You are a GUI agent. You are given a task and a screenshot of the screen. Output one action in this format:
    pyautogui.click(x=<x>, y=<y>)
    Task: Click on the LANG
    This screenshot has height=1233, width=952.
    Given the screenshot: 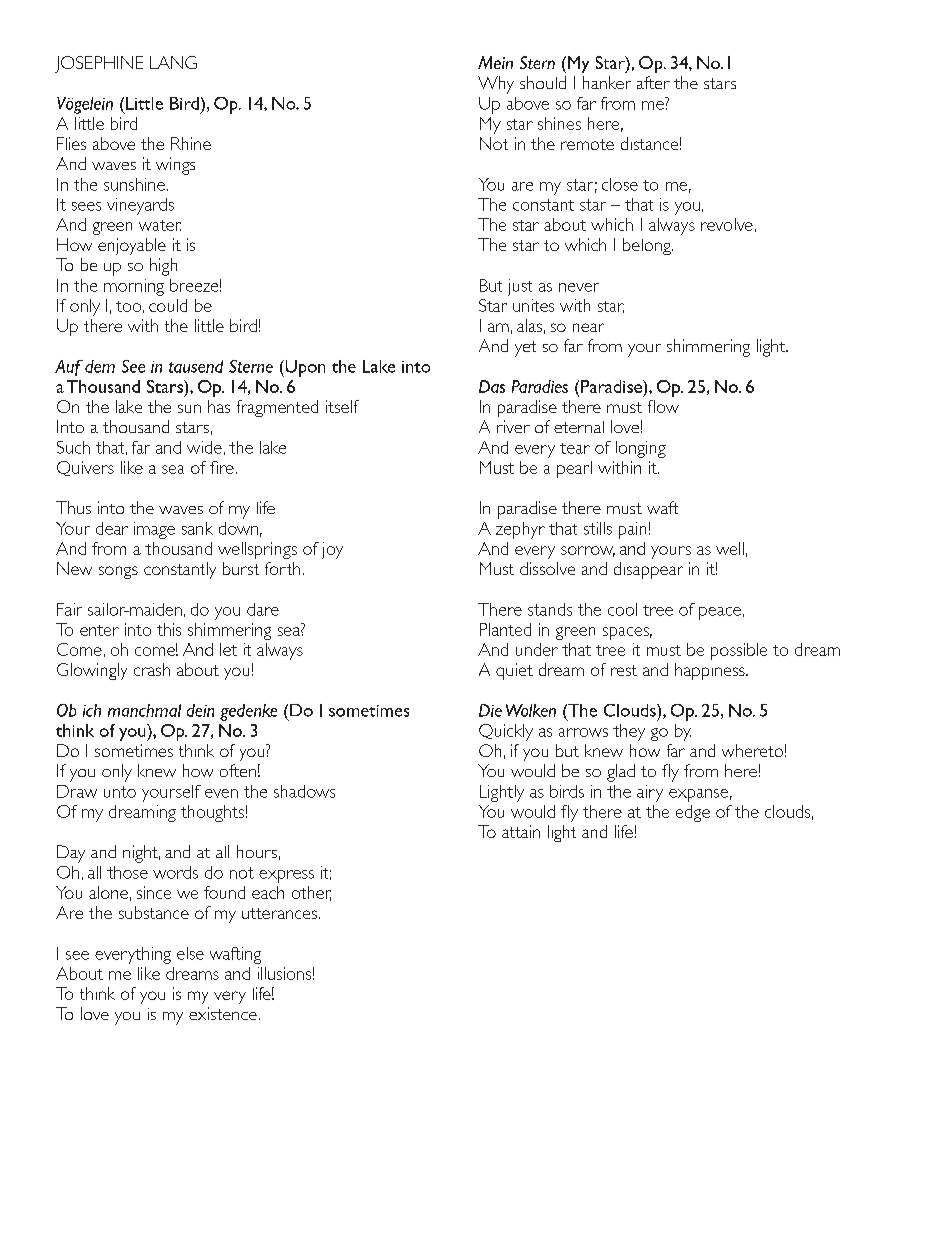 What is the action you would take?
    pyautogui.click(x=173, y=62)
